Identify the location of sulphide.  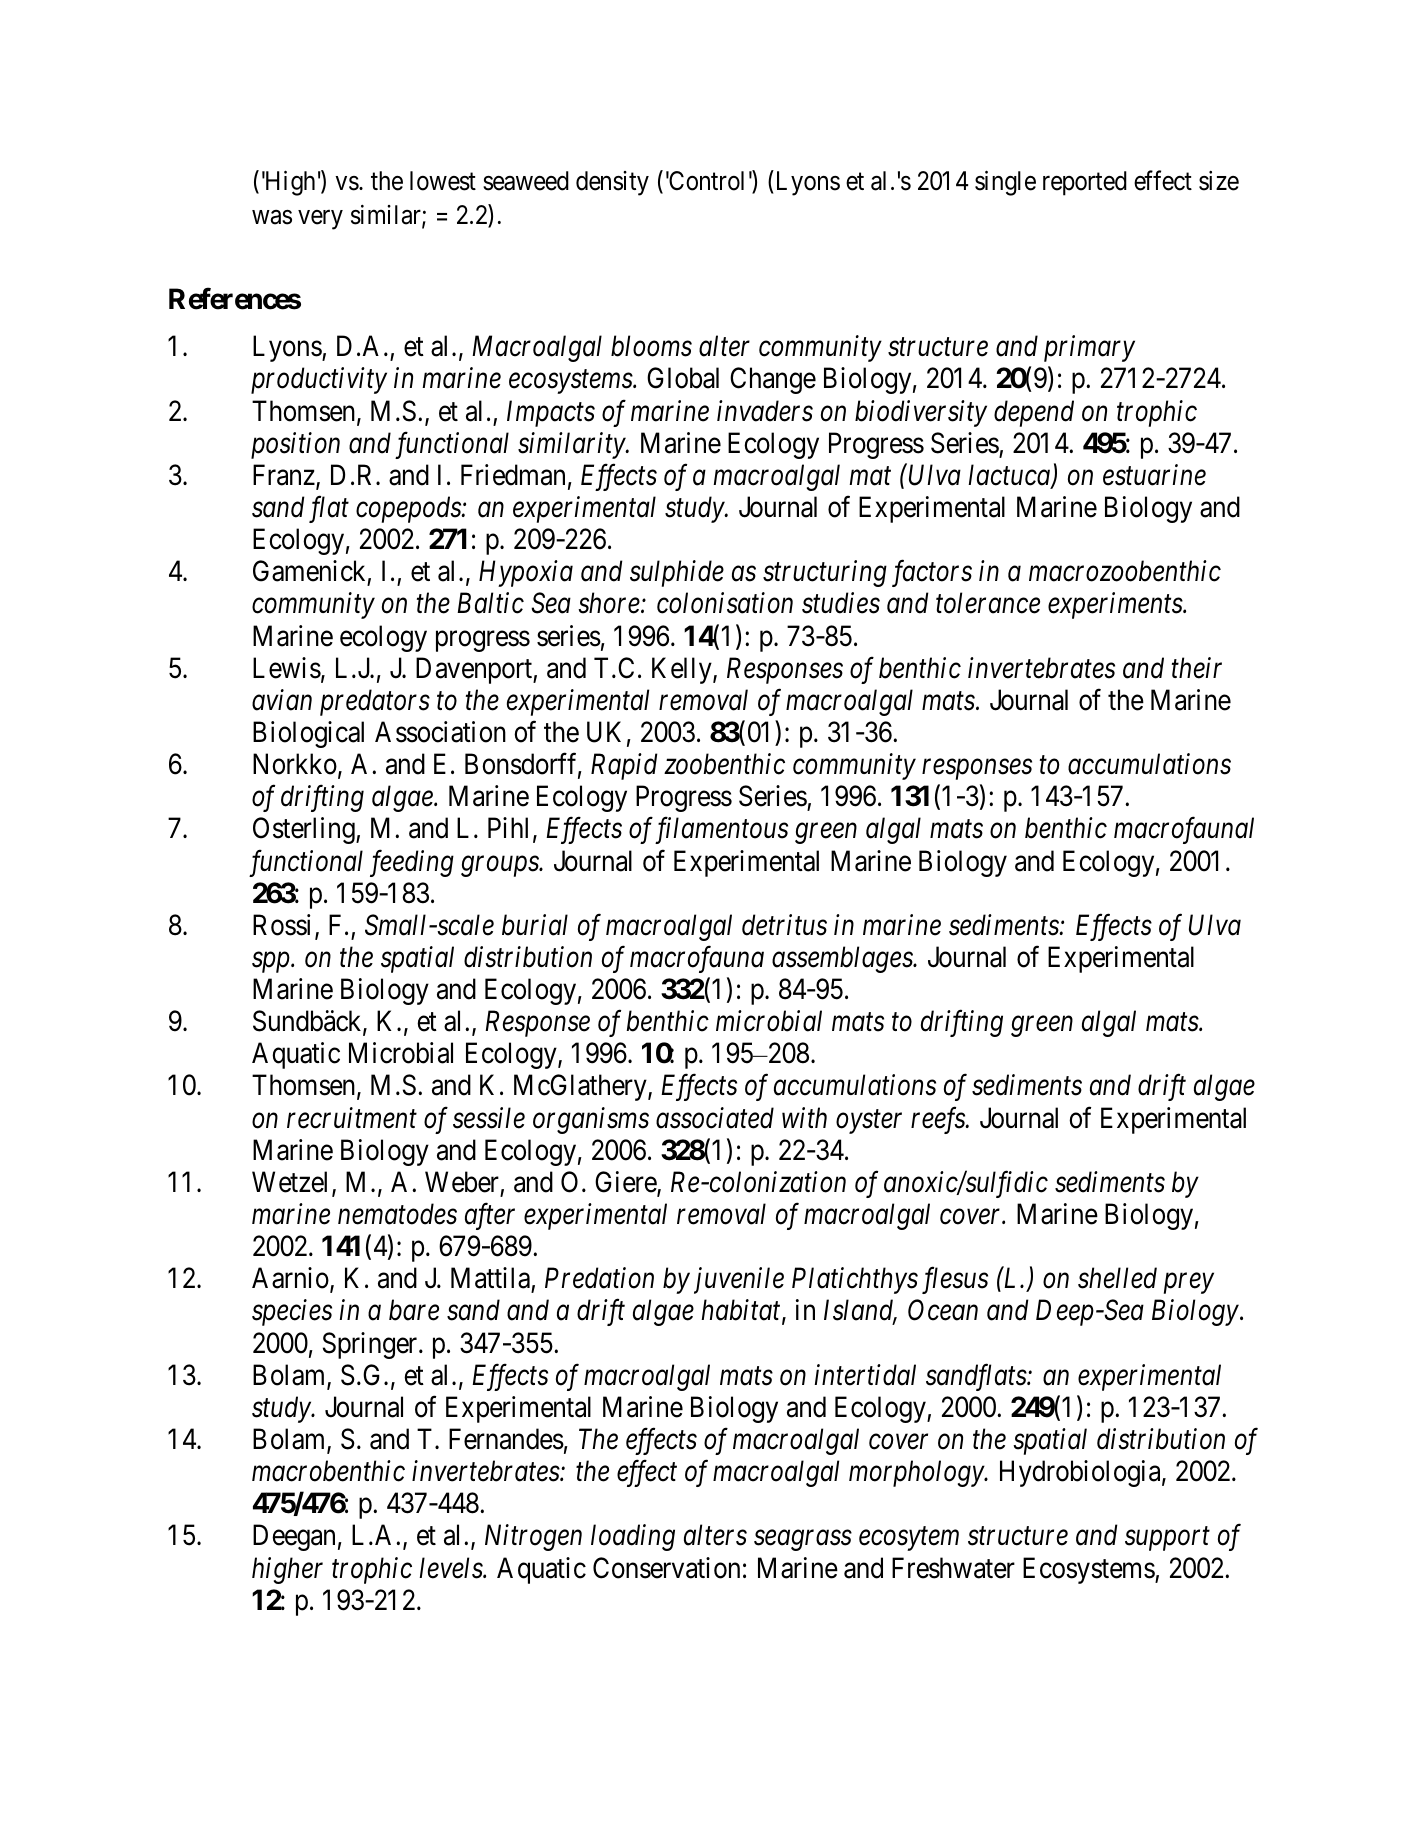
(677, 573).
